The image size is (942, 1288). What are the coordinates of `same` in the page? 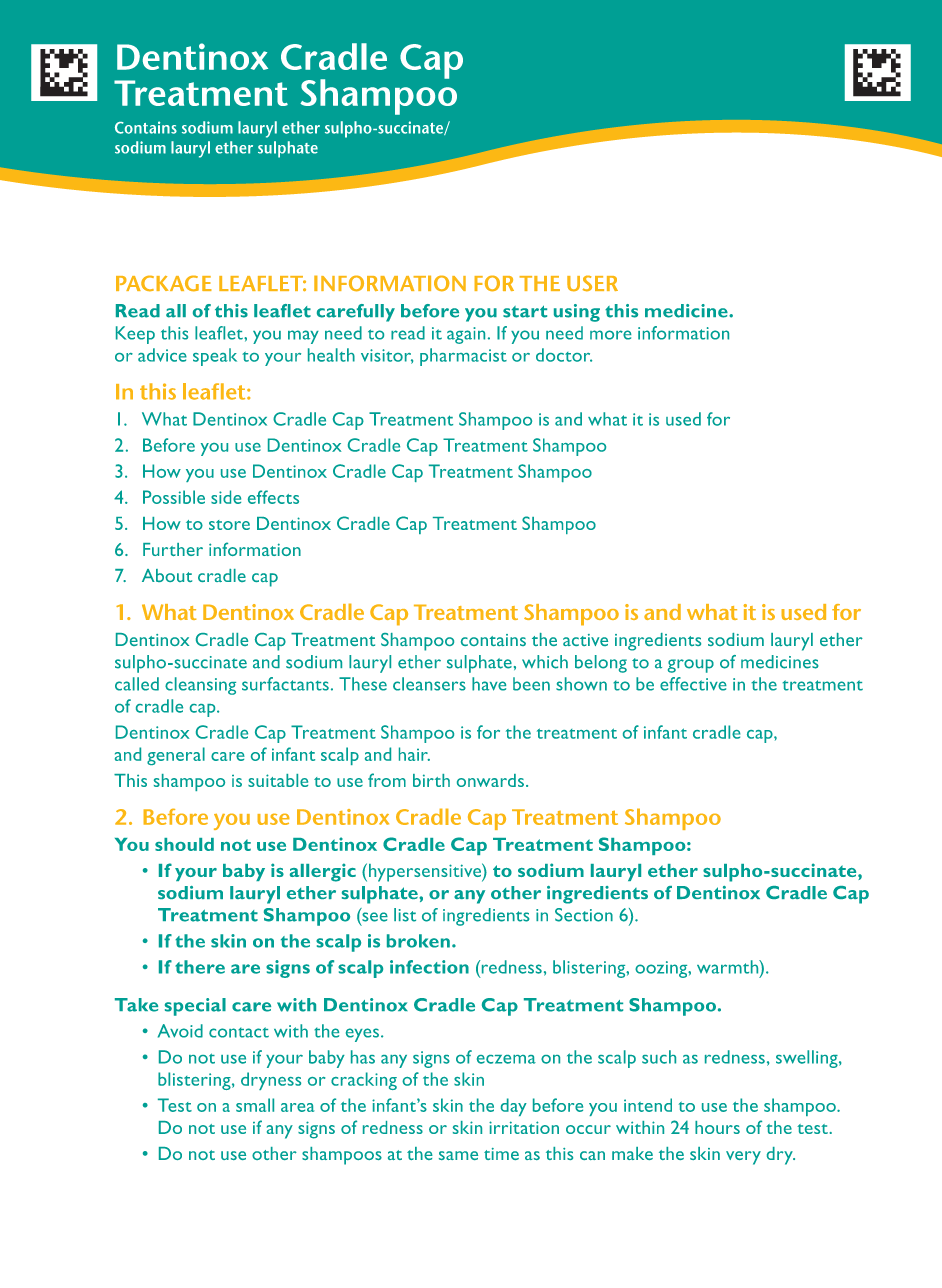 It's located at (458, 1155).
